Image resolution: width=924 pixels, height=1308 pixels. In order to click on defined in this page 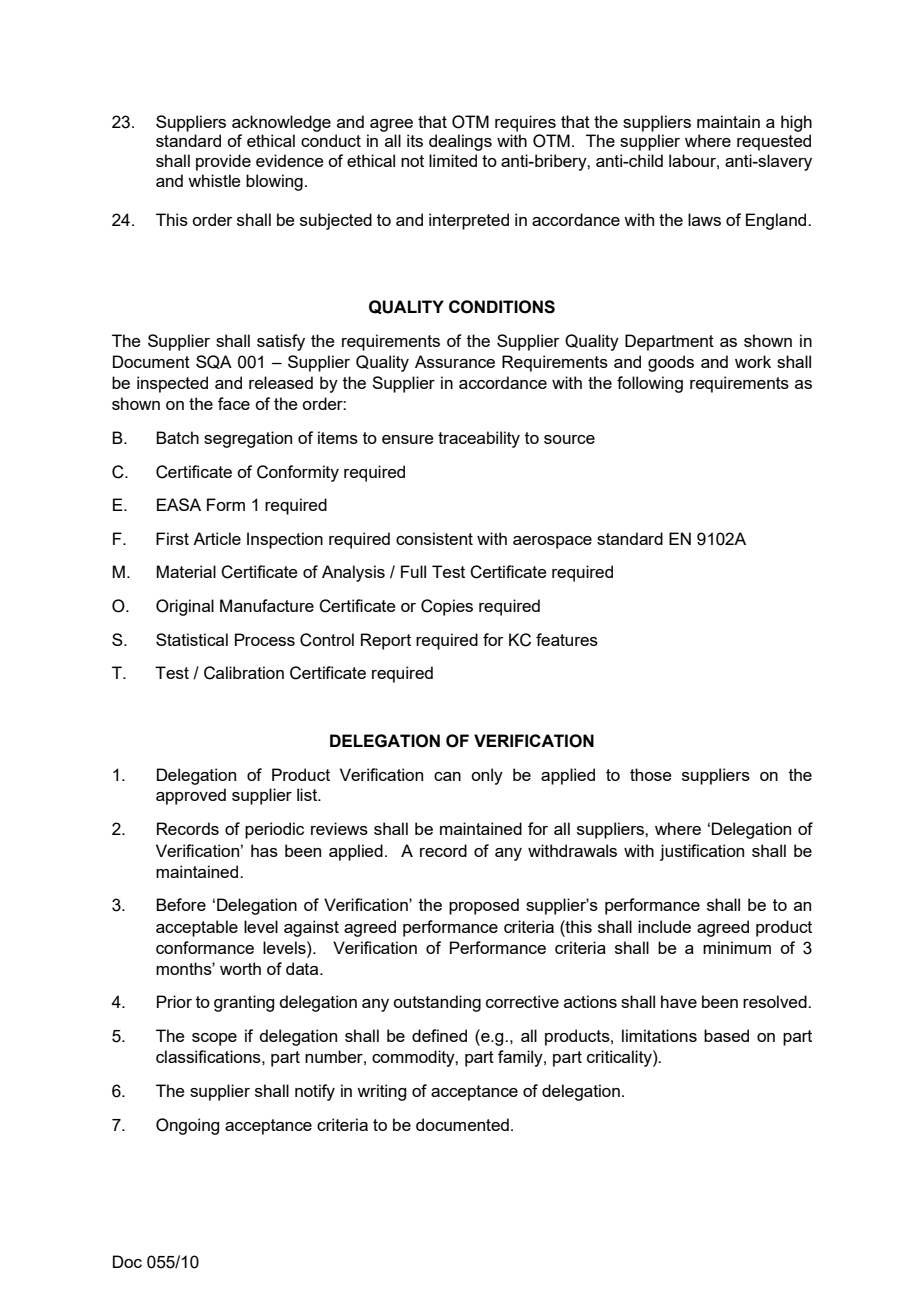, I will do `click(439, 1035)`.
